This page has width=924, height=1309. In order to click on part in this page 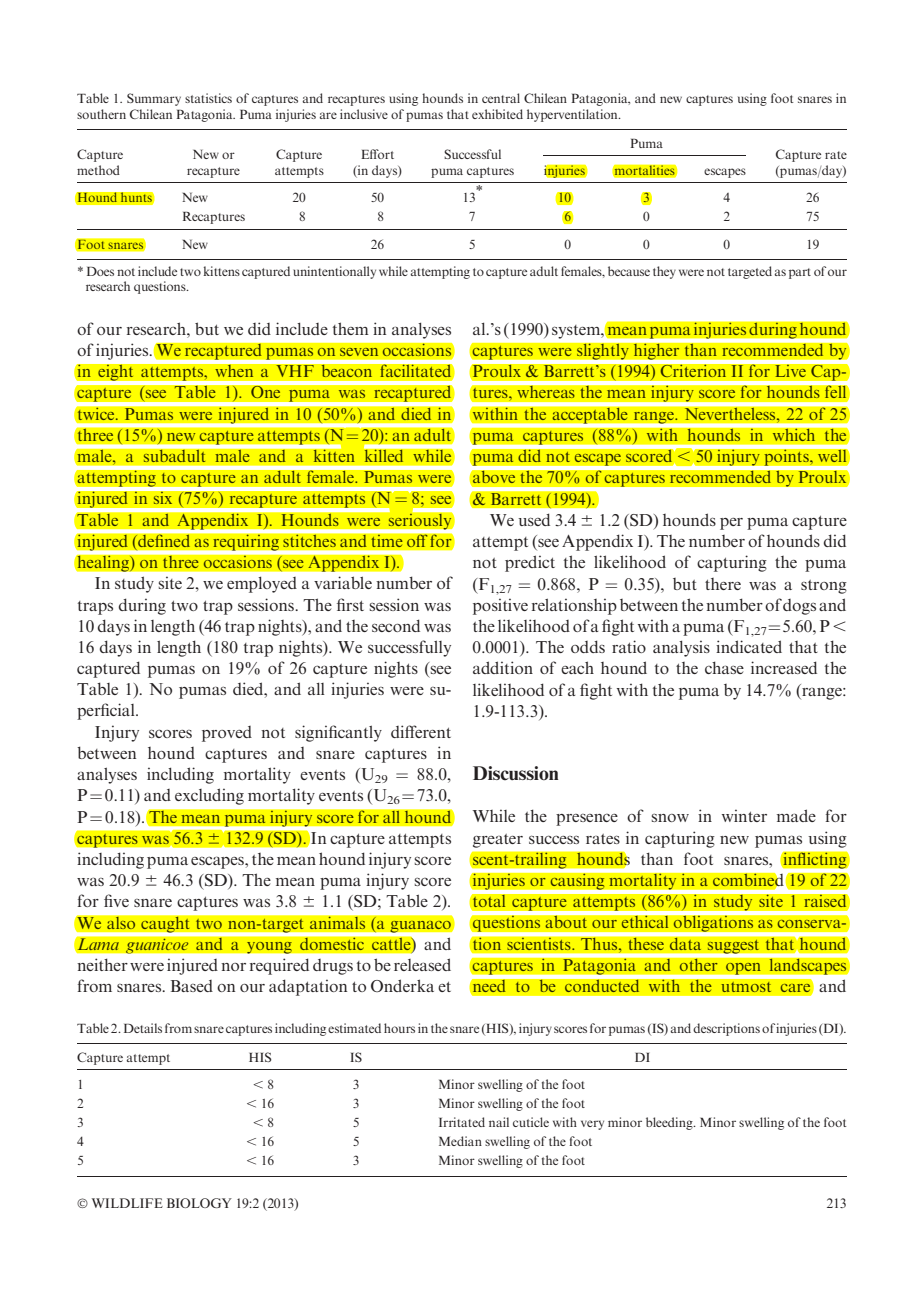, I will do `click(800, 273)`.
